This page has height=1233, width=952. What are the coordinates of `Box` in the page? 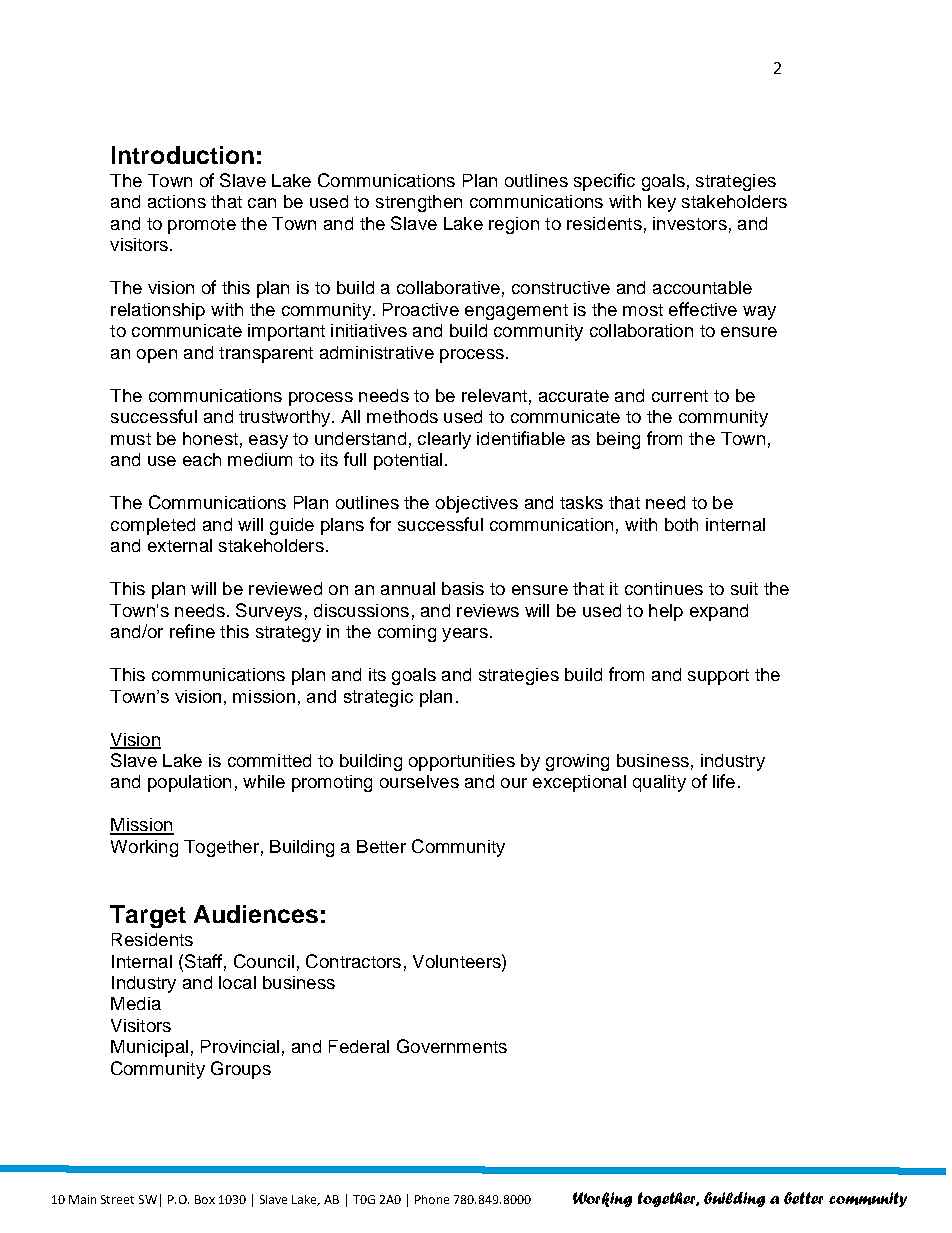 It's located at (205, 1199).
